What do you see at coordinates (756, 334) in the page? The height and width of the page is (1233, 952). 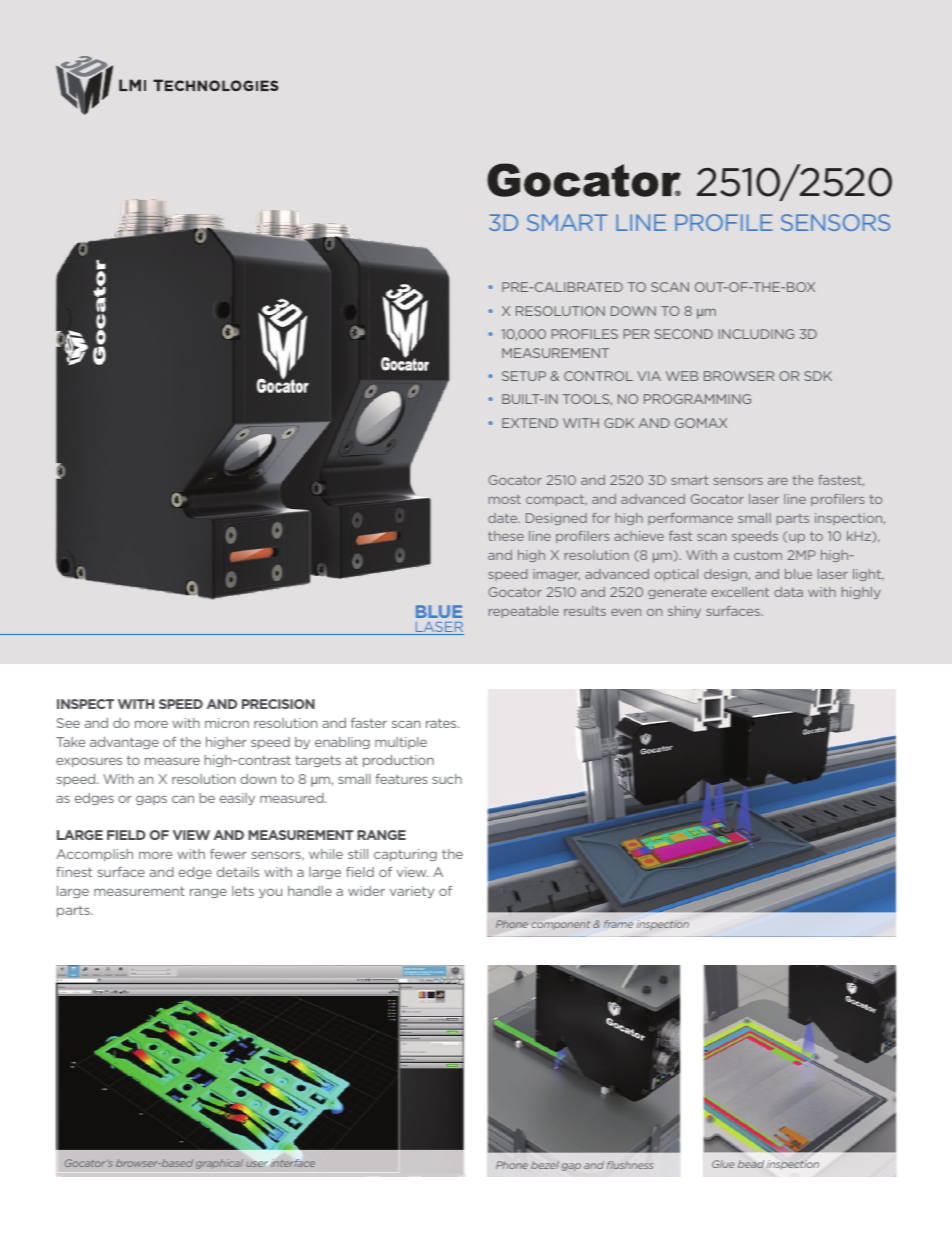 I see `INCLUDING` at bounding box center [756, 334].
